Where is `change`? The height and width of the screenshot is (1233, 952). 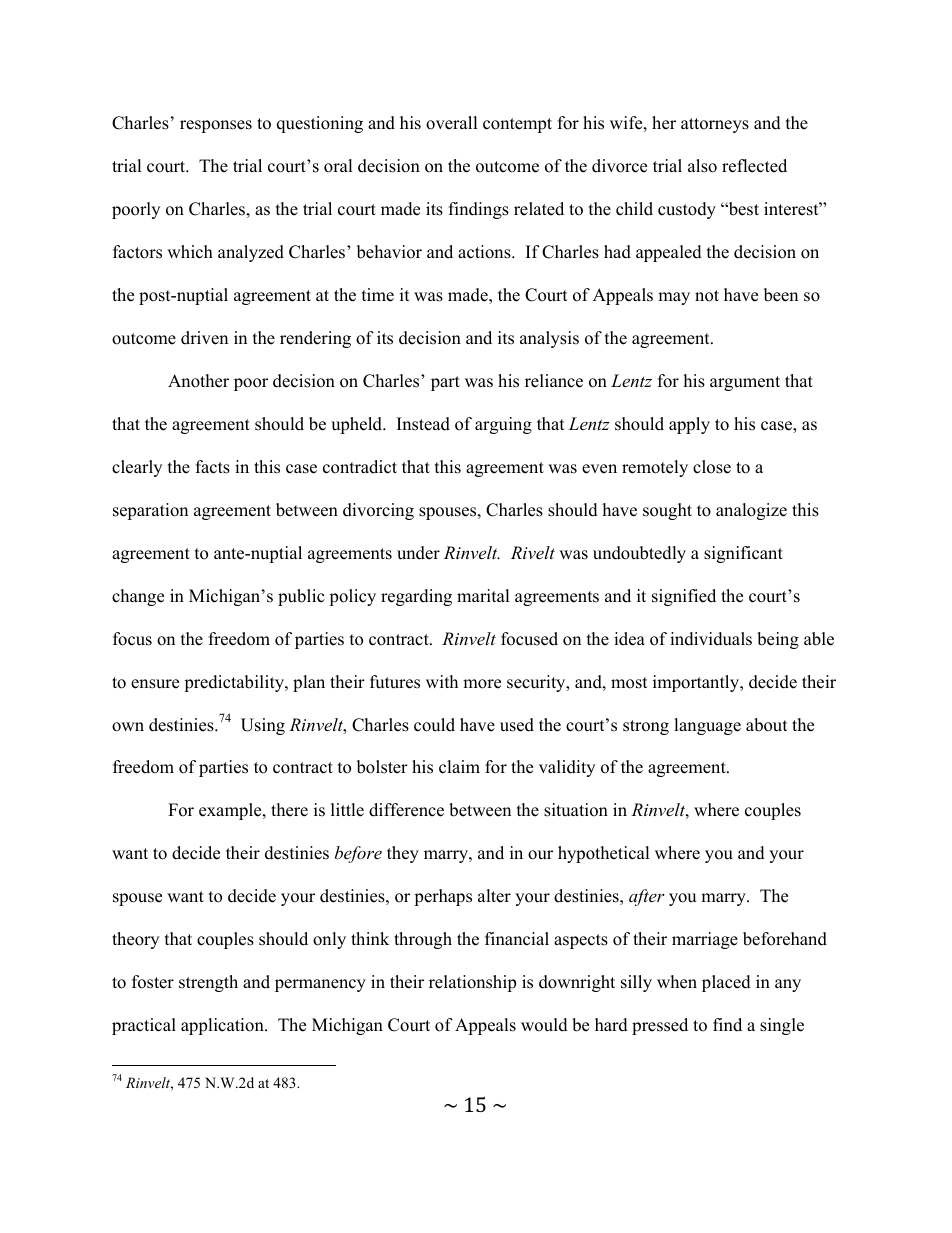 change is located at coordinates (138, 597).
